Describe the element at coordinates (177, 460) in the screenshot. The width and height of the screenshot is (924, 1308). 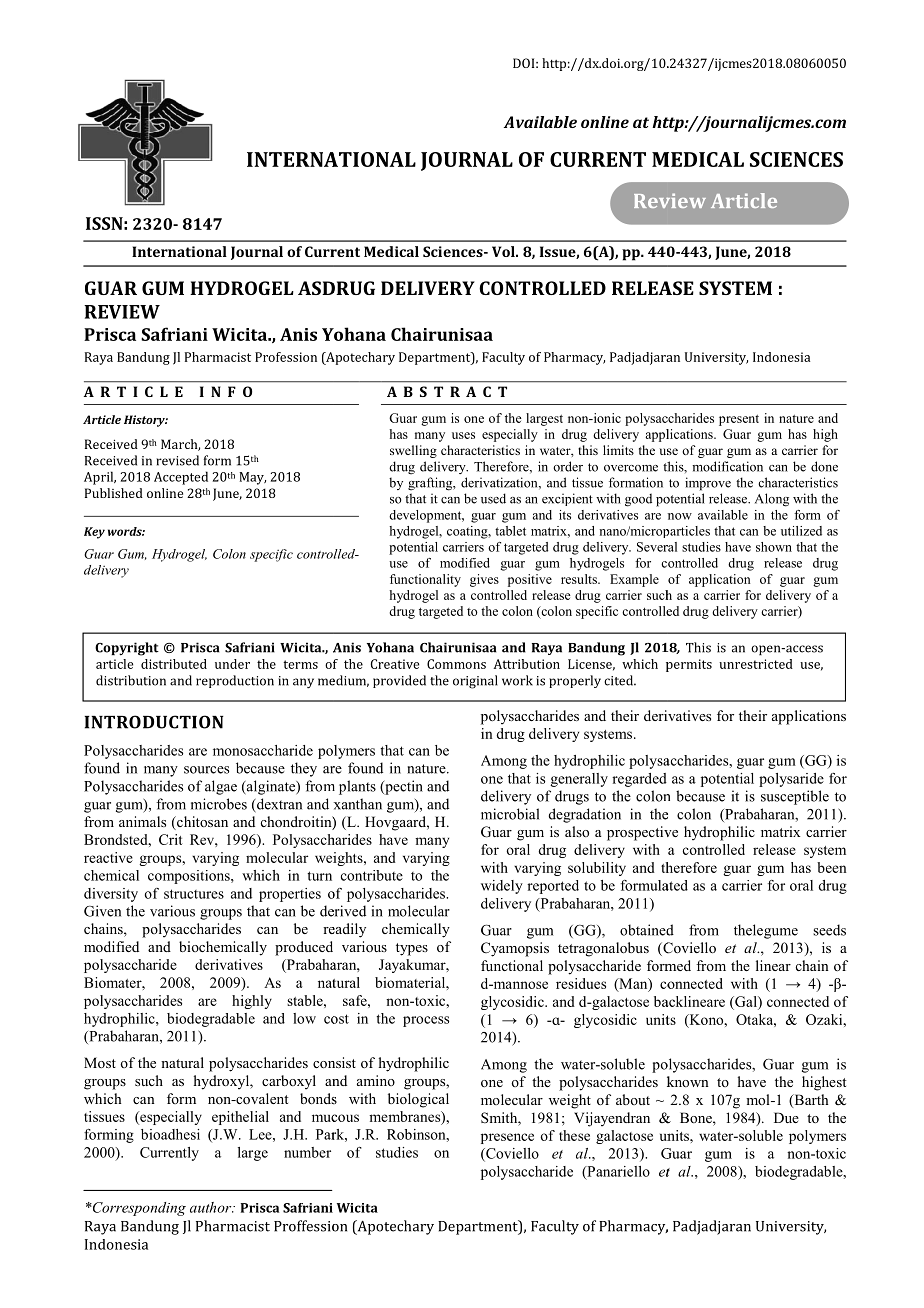
I see `revised` at that location.
